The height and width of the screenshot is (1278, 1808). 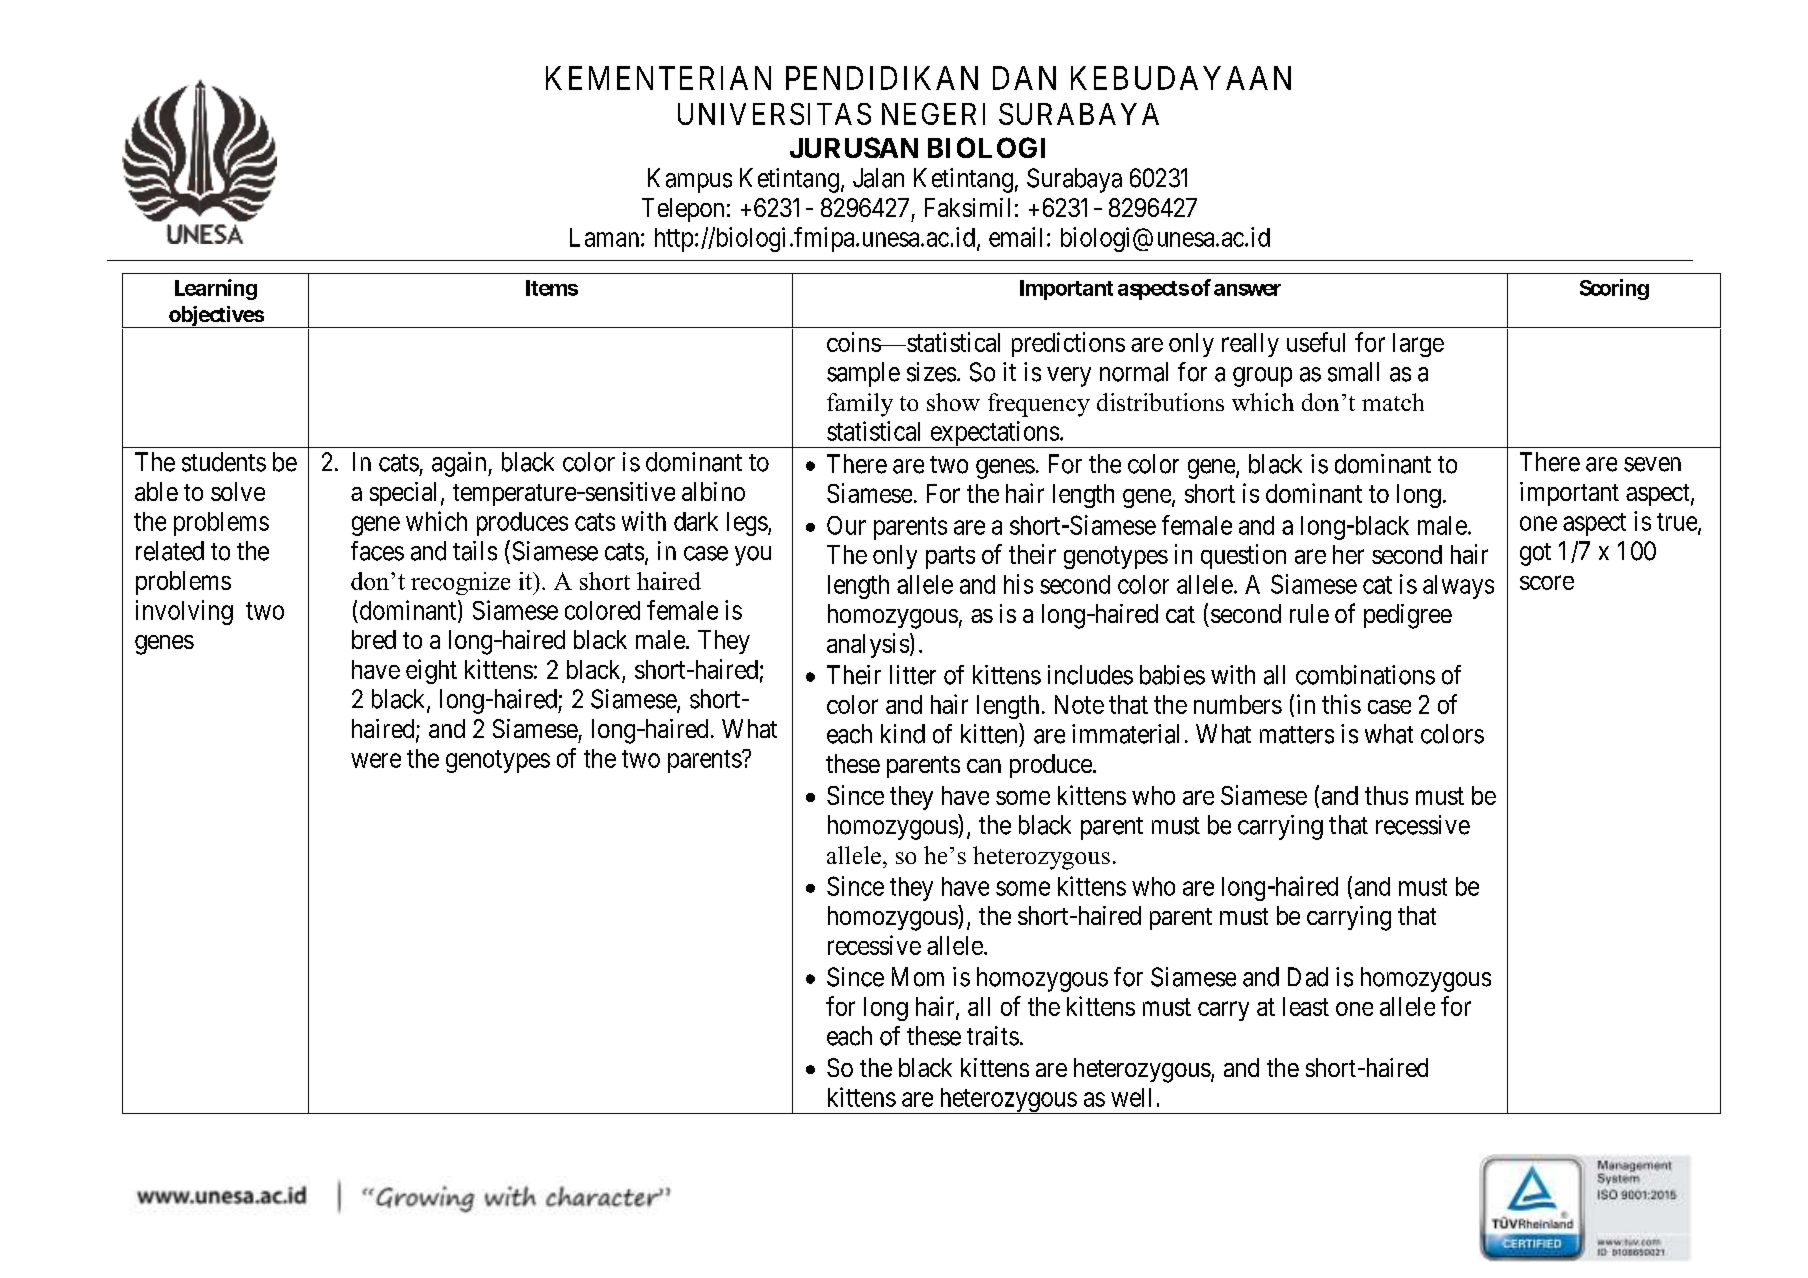 What do you see at coordinates (931, 372) in the screenshot?
I see `sizes` at bounding box center [931, 372].
